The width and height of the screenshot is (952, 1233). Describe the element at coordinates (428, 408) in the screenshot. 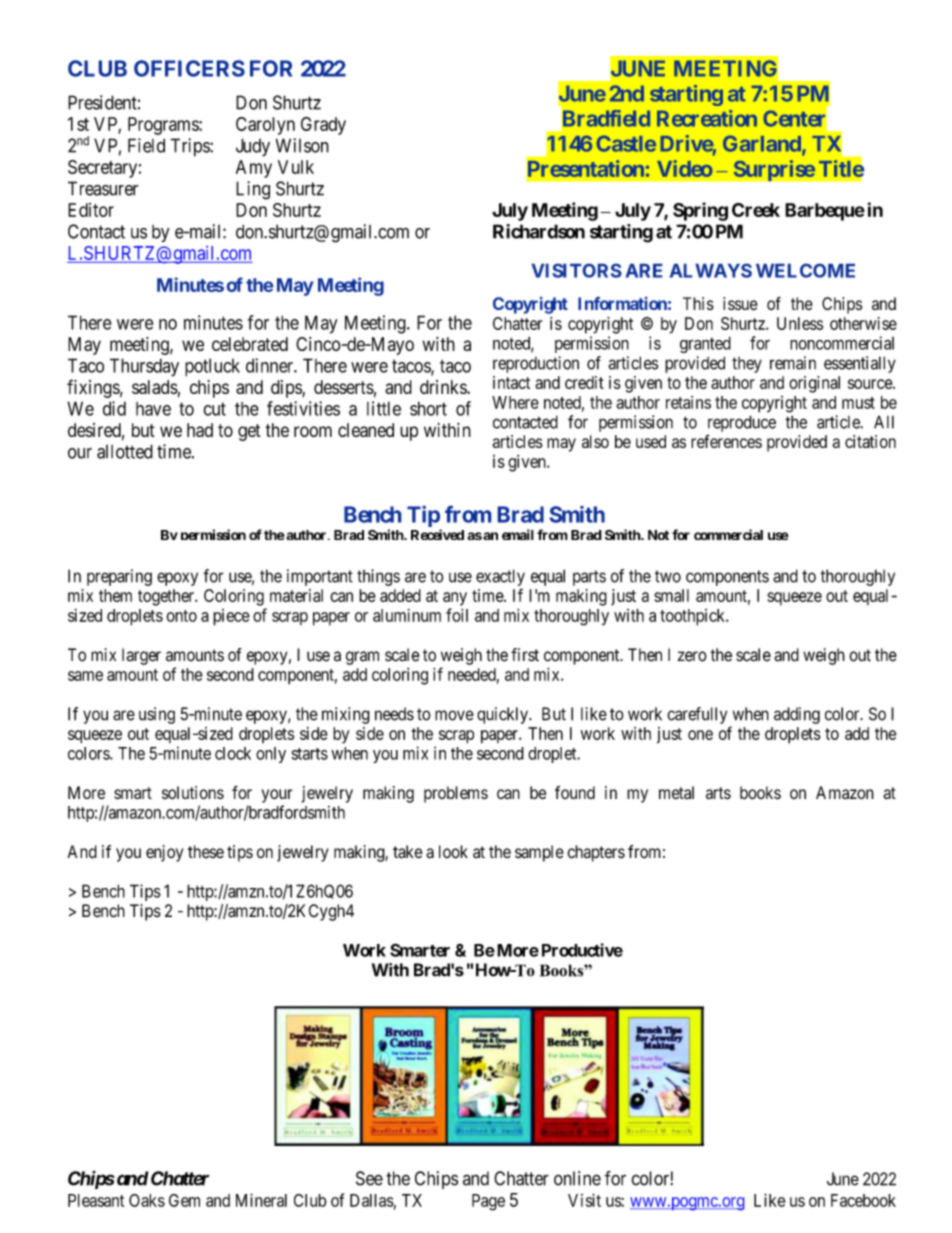

I see `short` at that location.
